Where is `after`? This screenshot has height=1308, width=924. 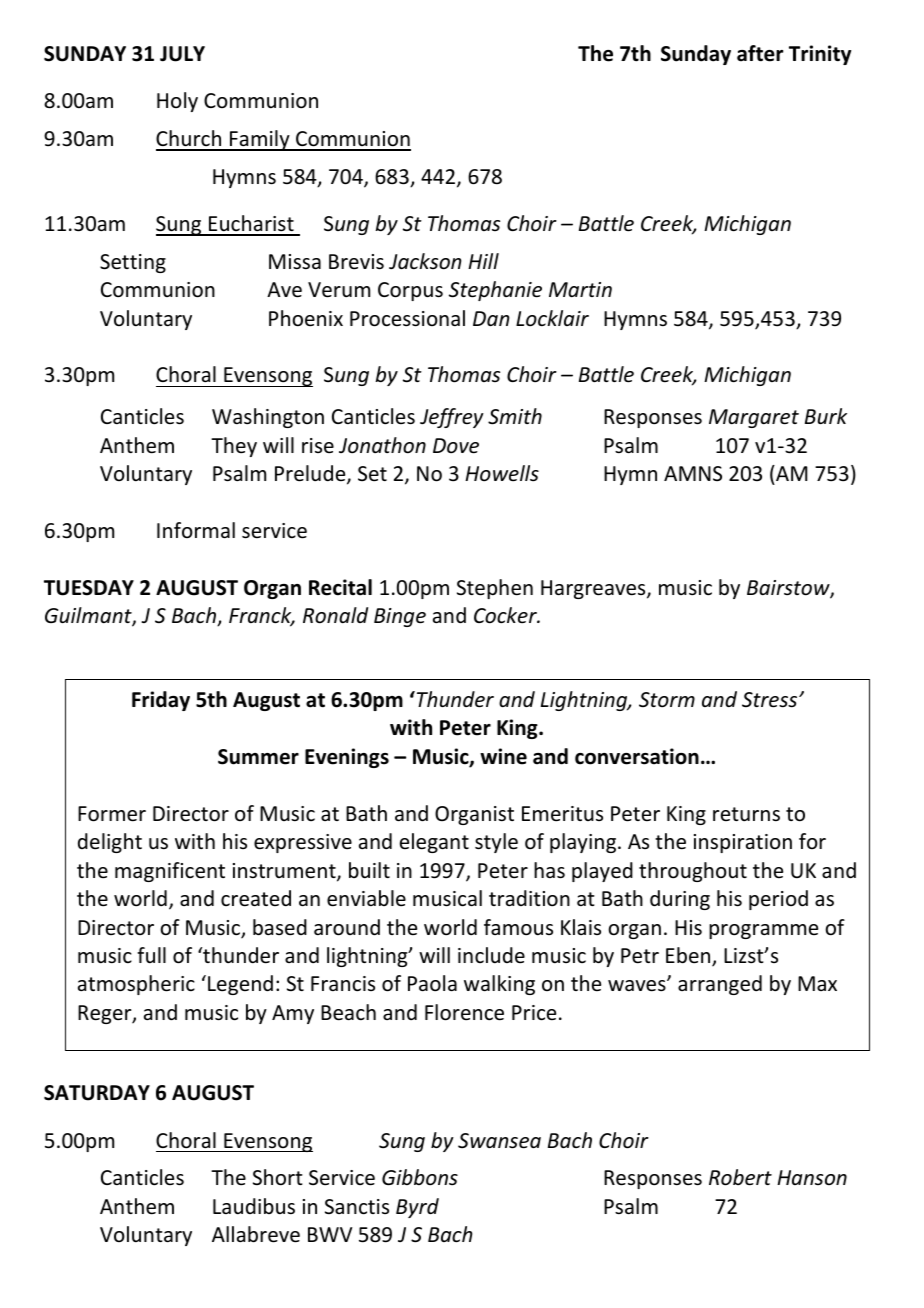 after is located at coordinates (760, 53).
